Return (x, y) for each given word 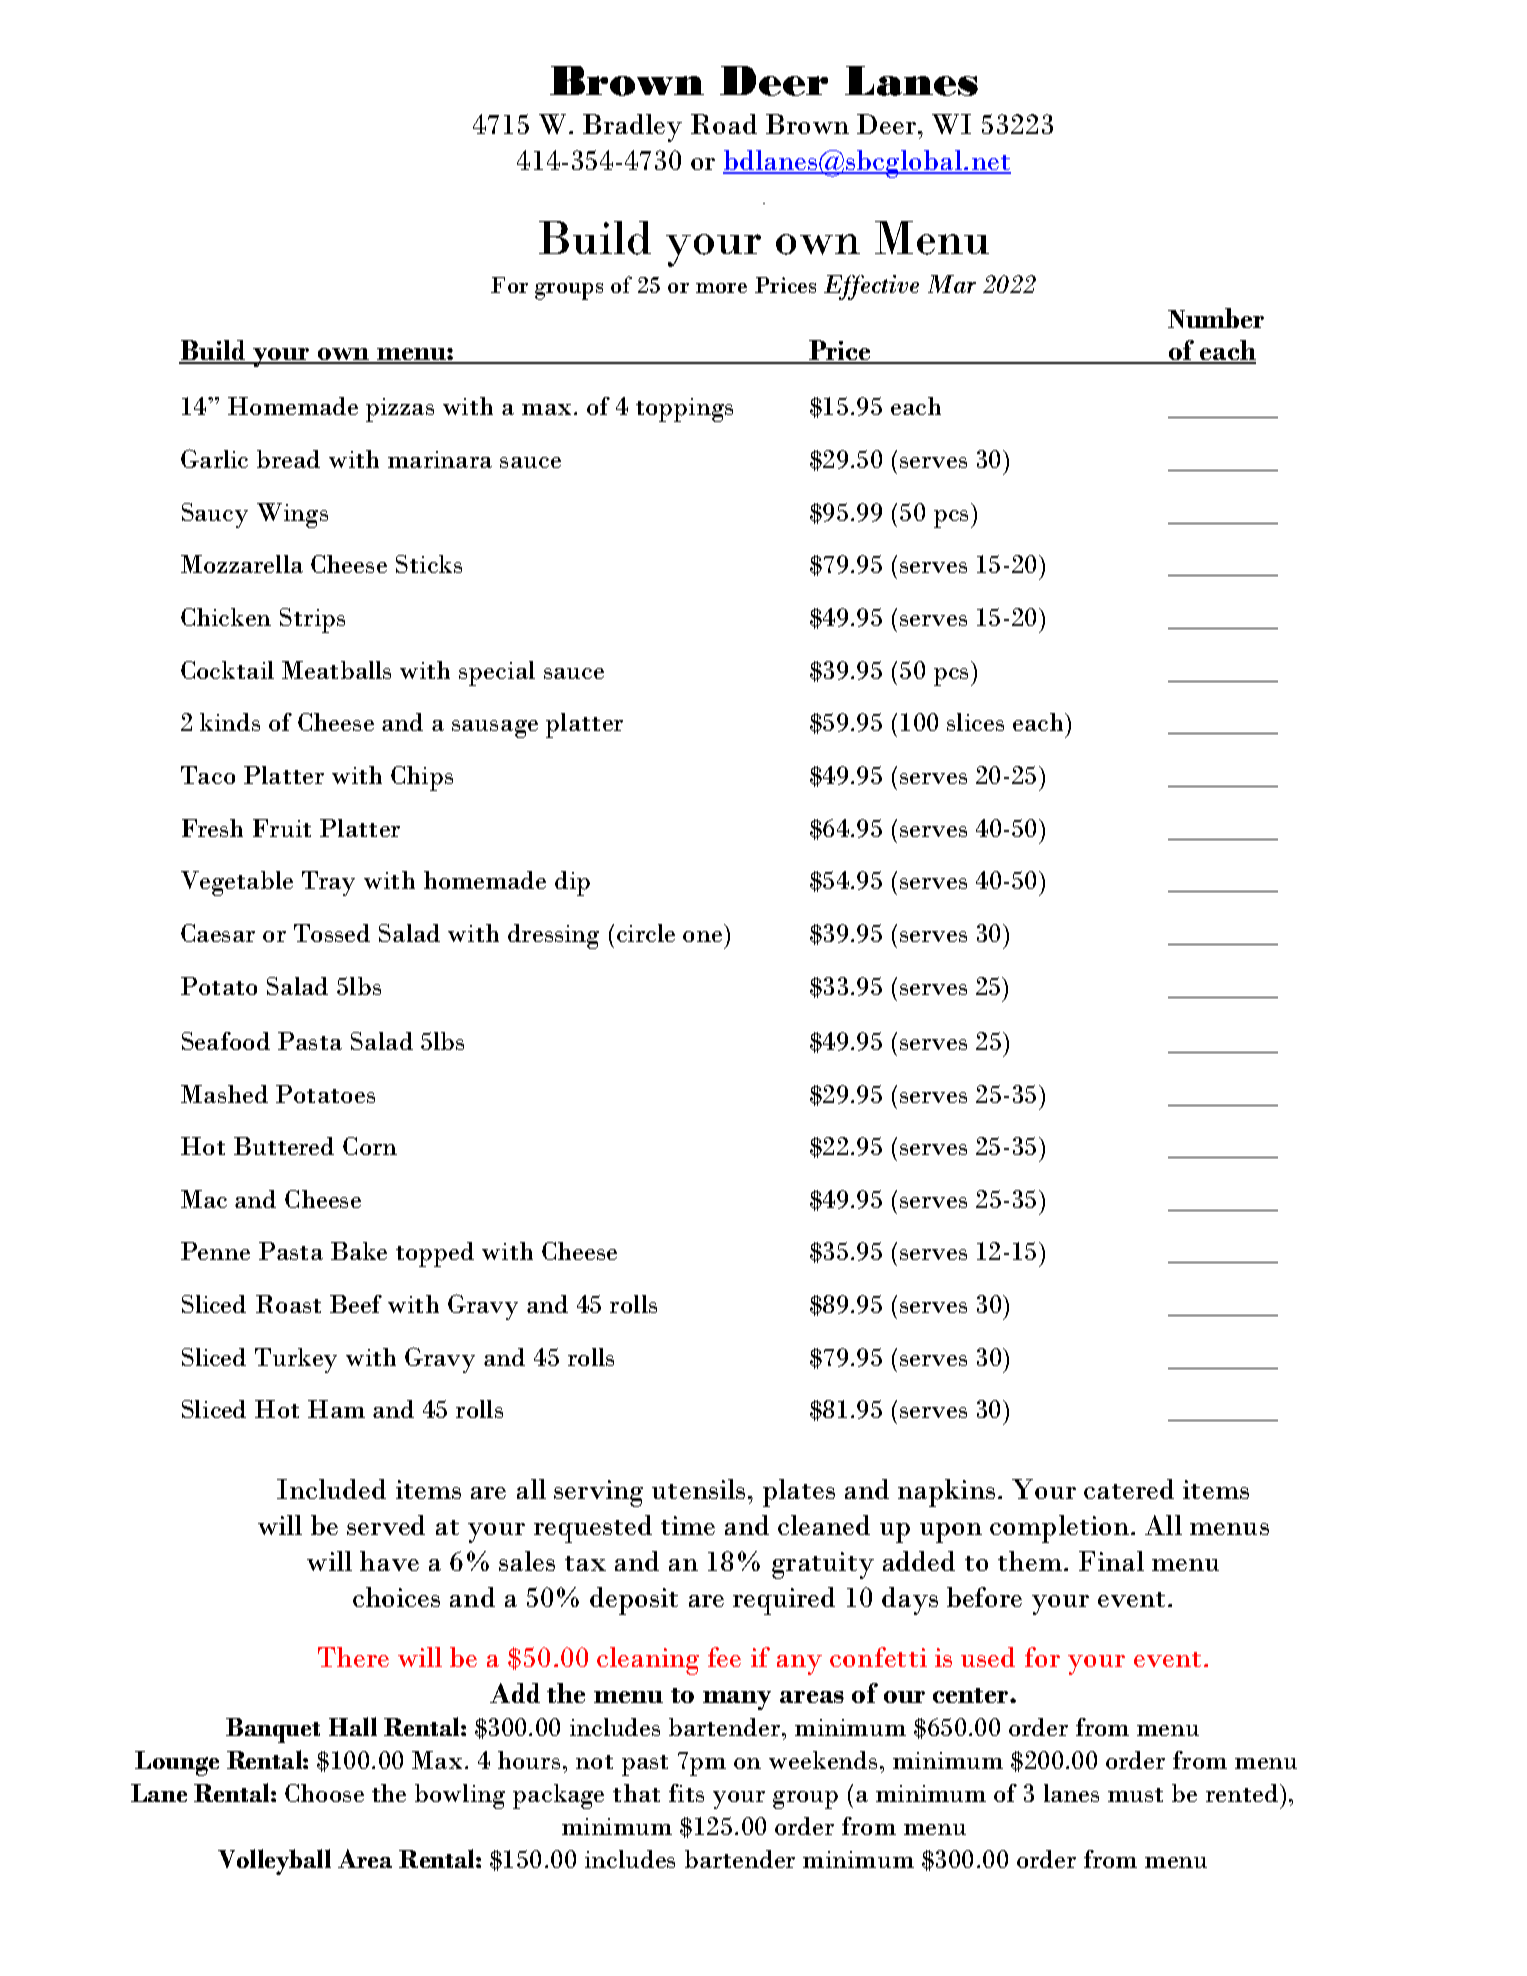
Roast (288, 1304)
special (497, 673)
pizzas (400, 410)
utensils (698, 1489)
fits (686, 1793)
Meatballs (336, 670)
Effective (871, 287)
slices (975, 722)
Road (724, 124)
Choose (324, 1793)
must (1135, 1795)
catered (1129, 1489)
